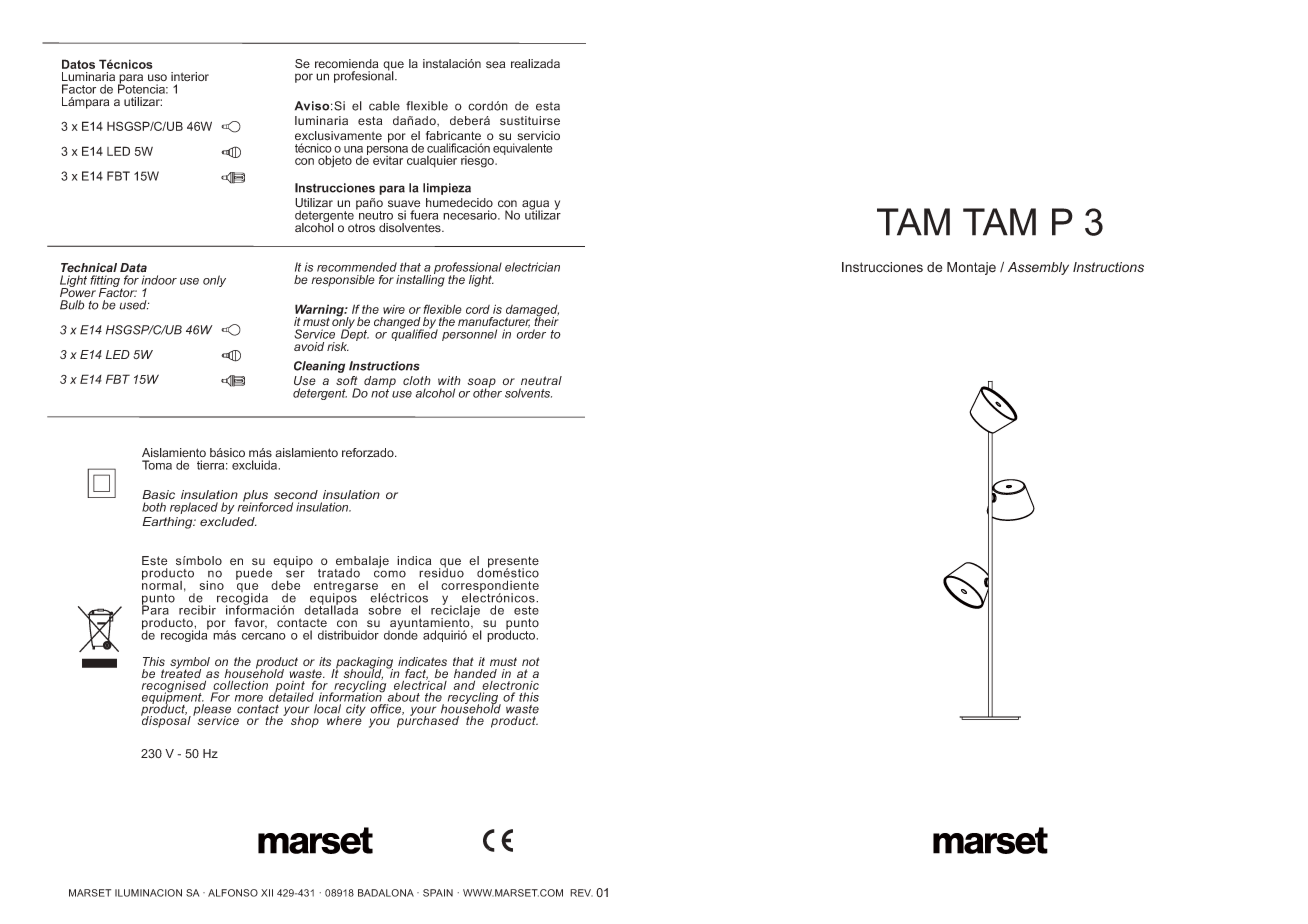 This page has height=924, width=1308. I want to click on treated, so click(181, 674).
